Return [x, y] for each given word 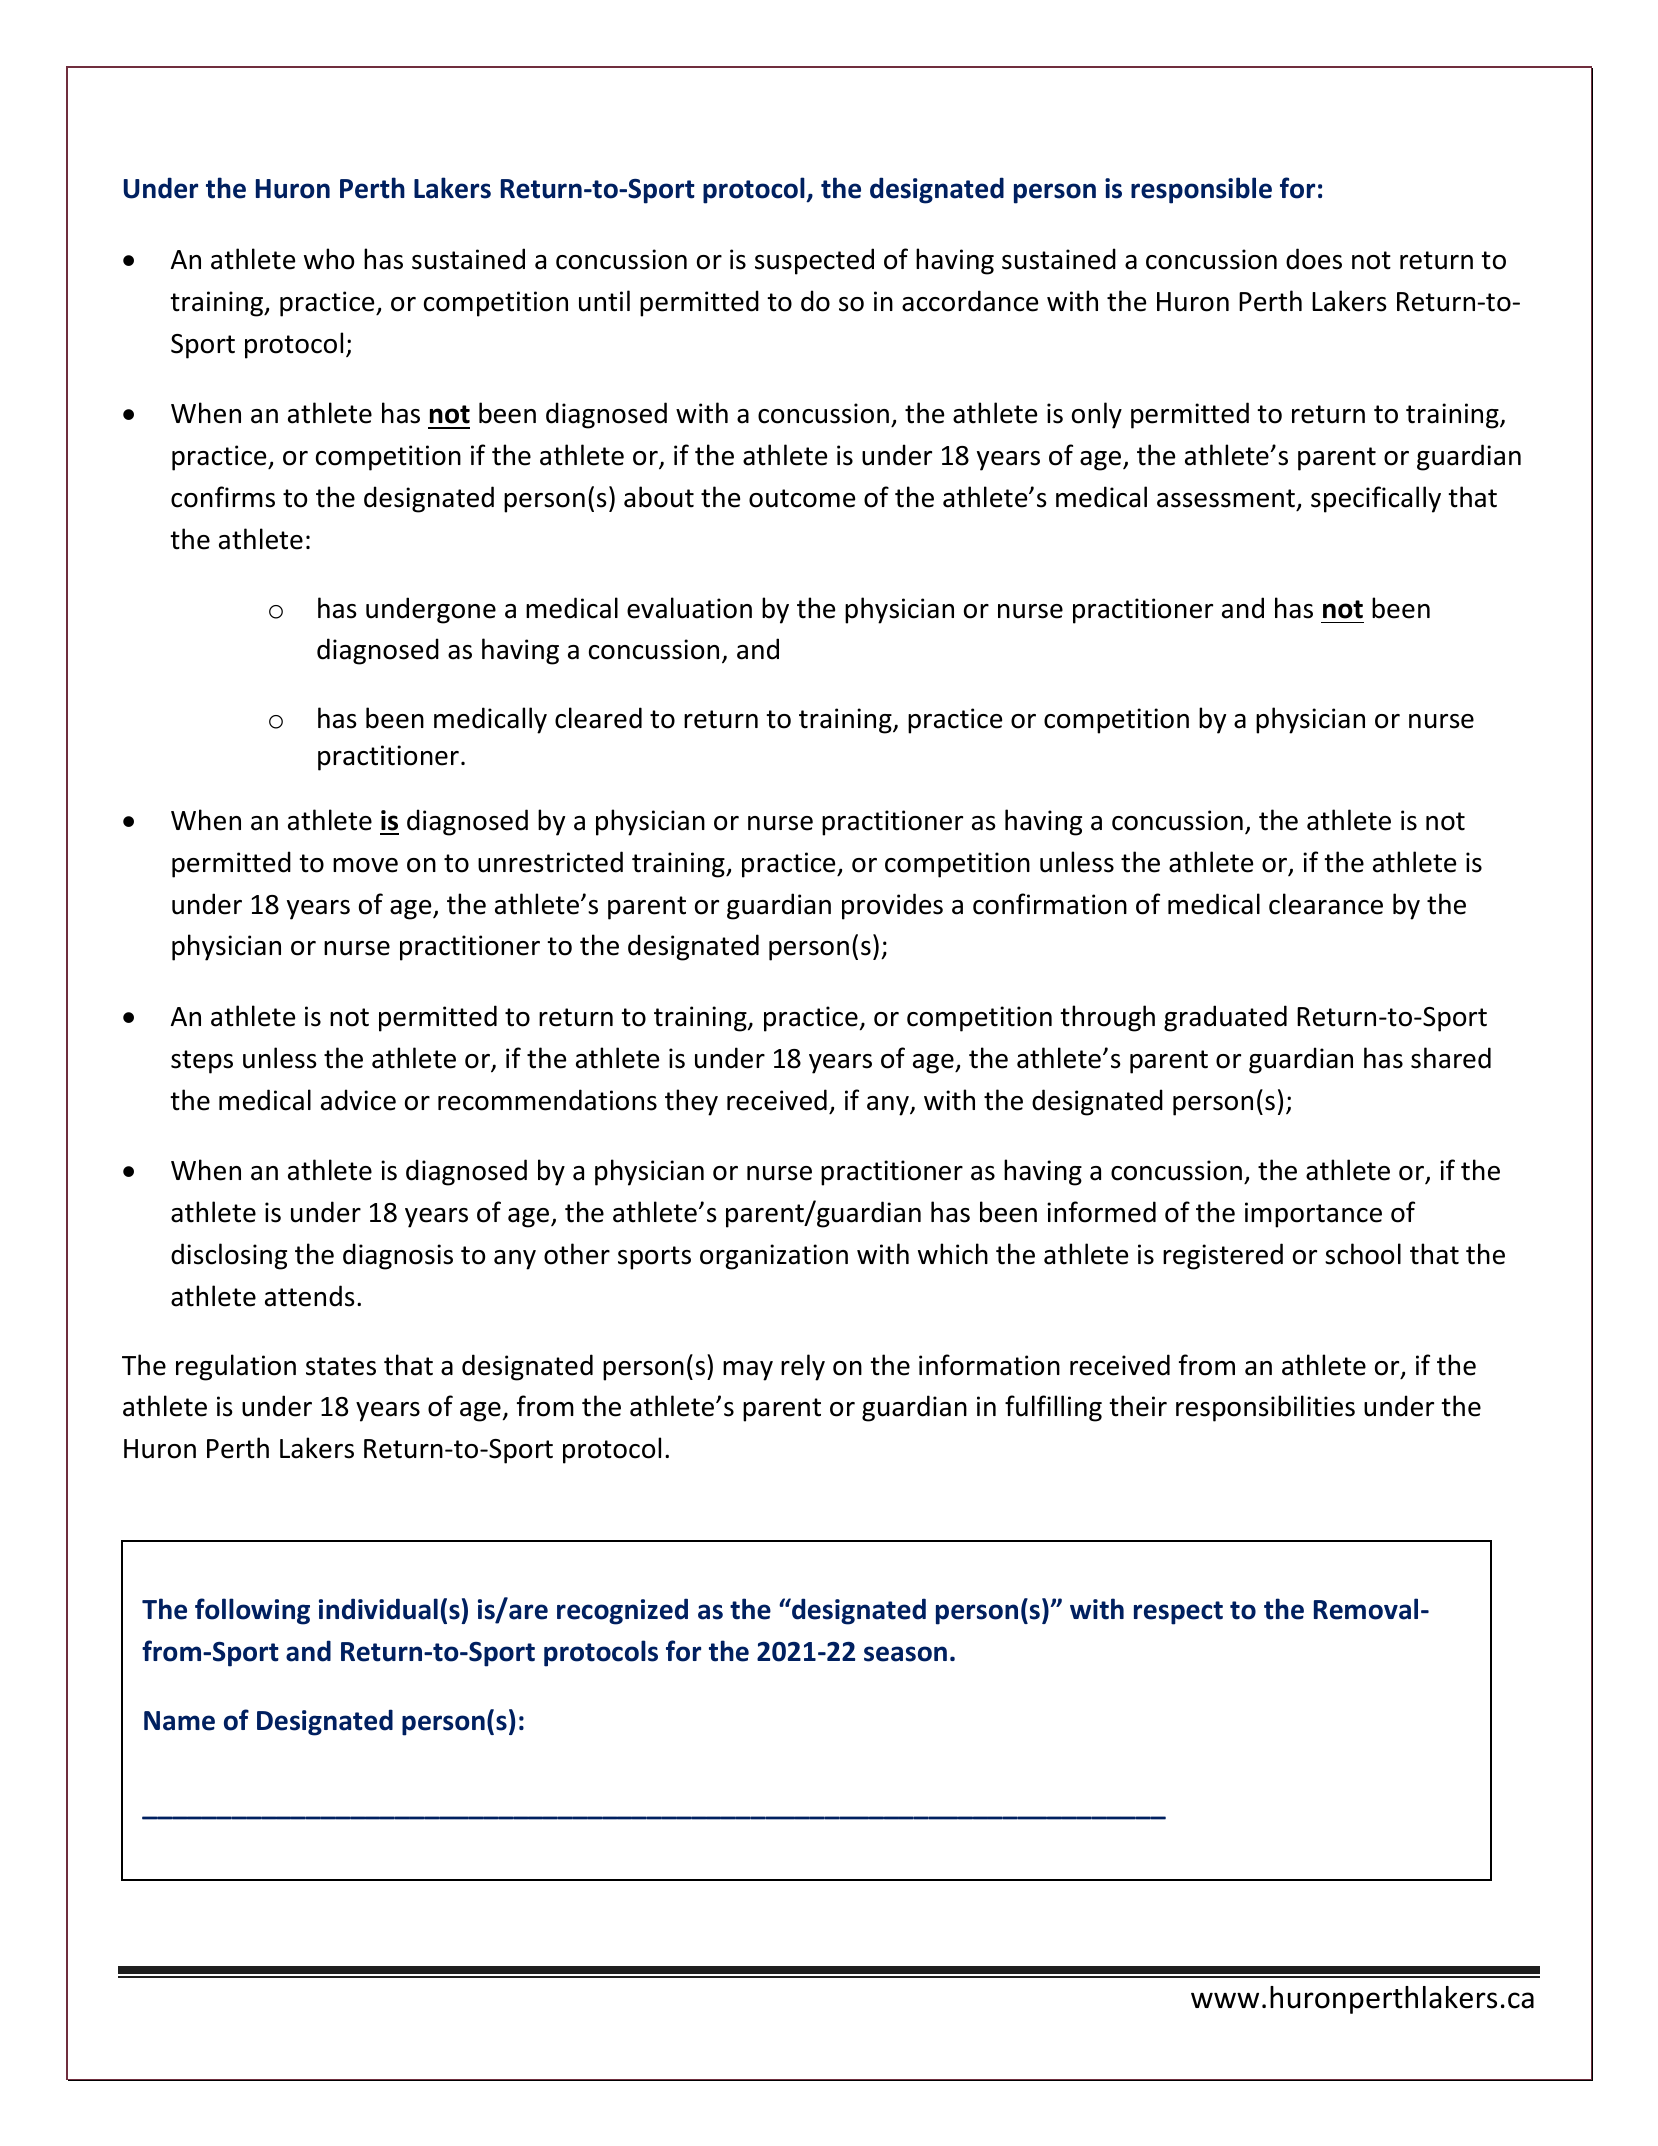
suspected [814, 261]
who [329, 259]
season [905, 1654]
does [1314, 259]
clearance [1326, 904]
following [252, 1611]
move [365, 865]
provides [892, 906]
